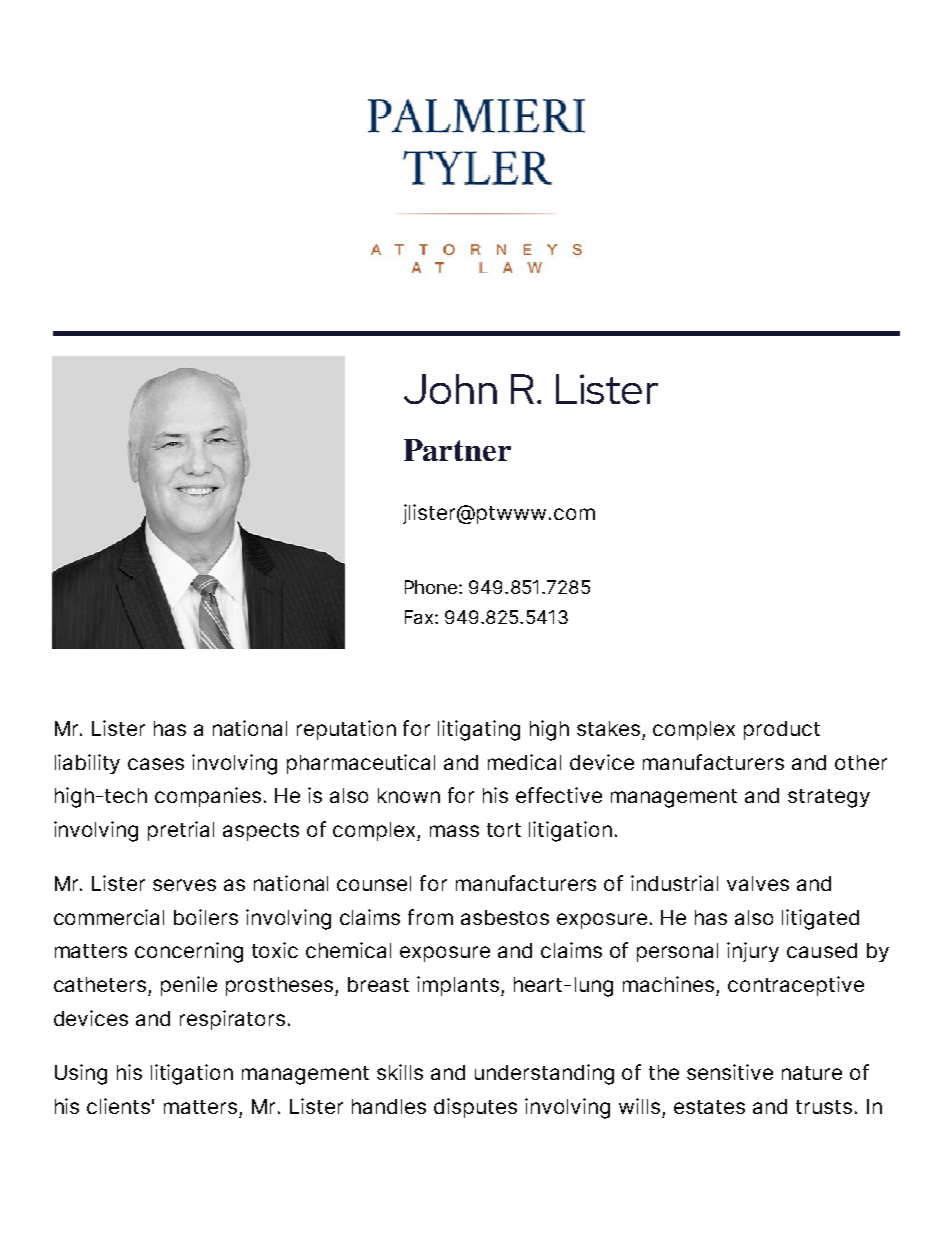  Describe the element at coordinates (420, 617) in the screenshot. I see `Fax` at that location.
